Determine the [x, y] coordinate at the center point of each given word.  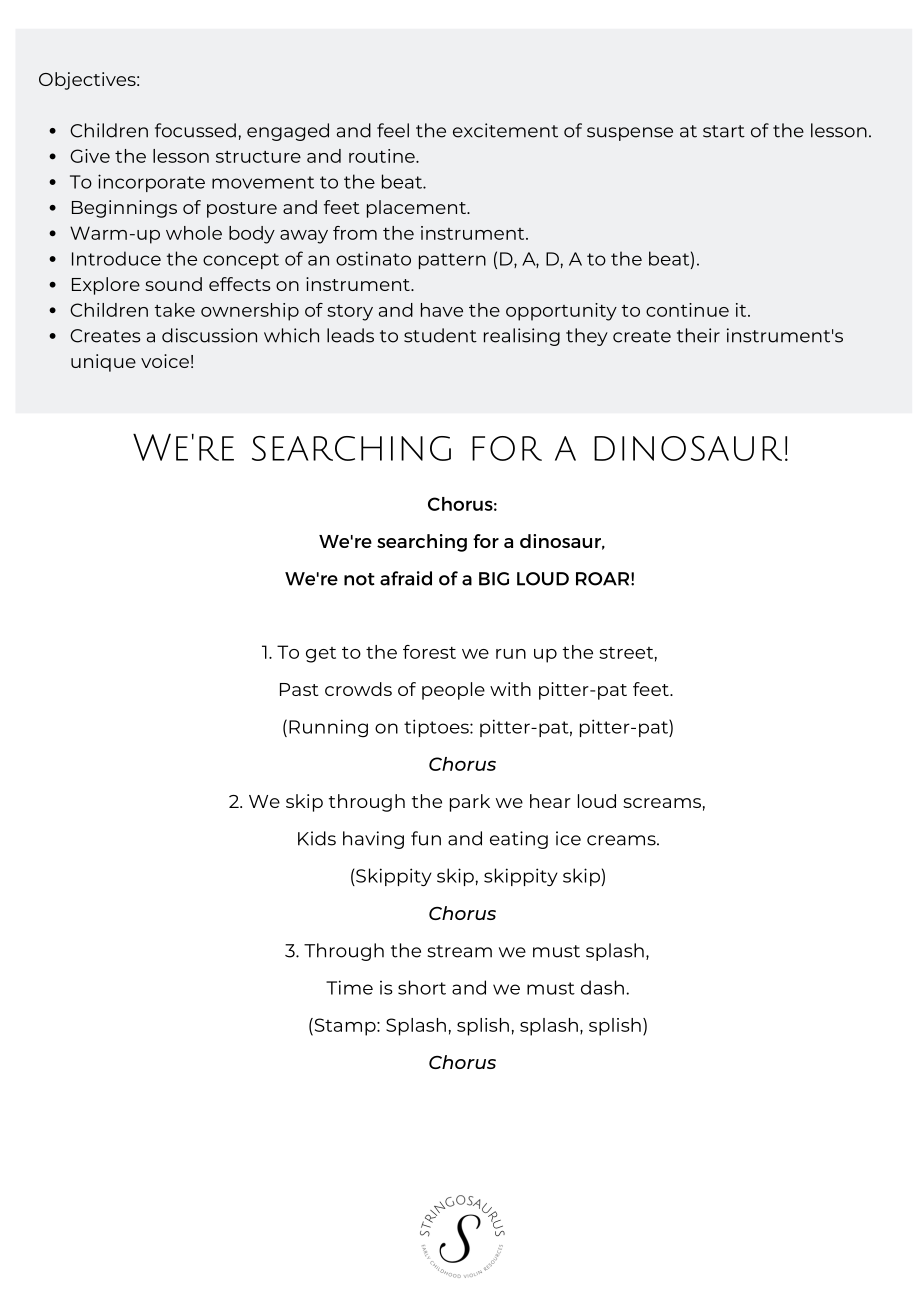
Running [328, 728]
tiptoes [437, 728]
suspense [630, 134]
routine [383, 156]
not [359, 579]
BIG [494, 579]
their [698, 335]
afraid [406, 578]
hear [550, 801]
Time [349, 987]
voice [165, 361]
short [422, 987]
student [440, 335]
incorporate [151, 183]
